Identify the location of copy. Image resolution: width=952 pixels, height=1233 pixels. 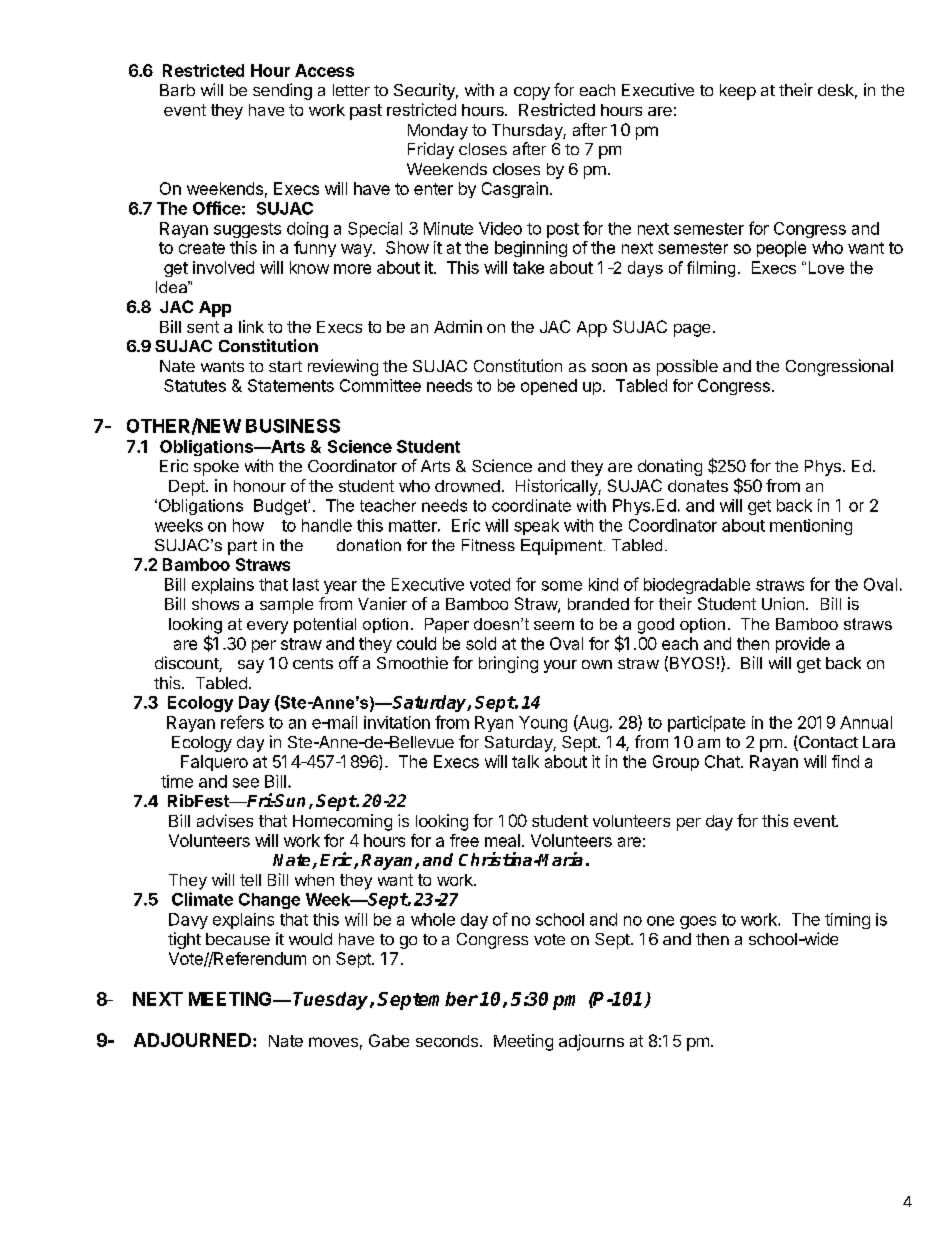
(532, 93).
